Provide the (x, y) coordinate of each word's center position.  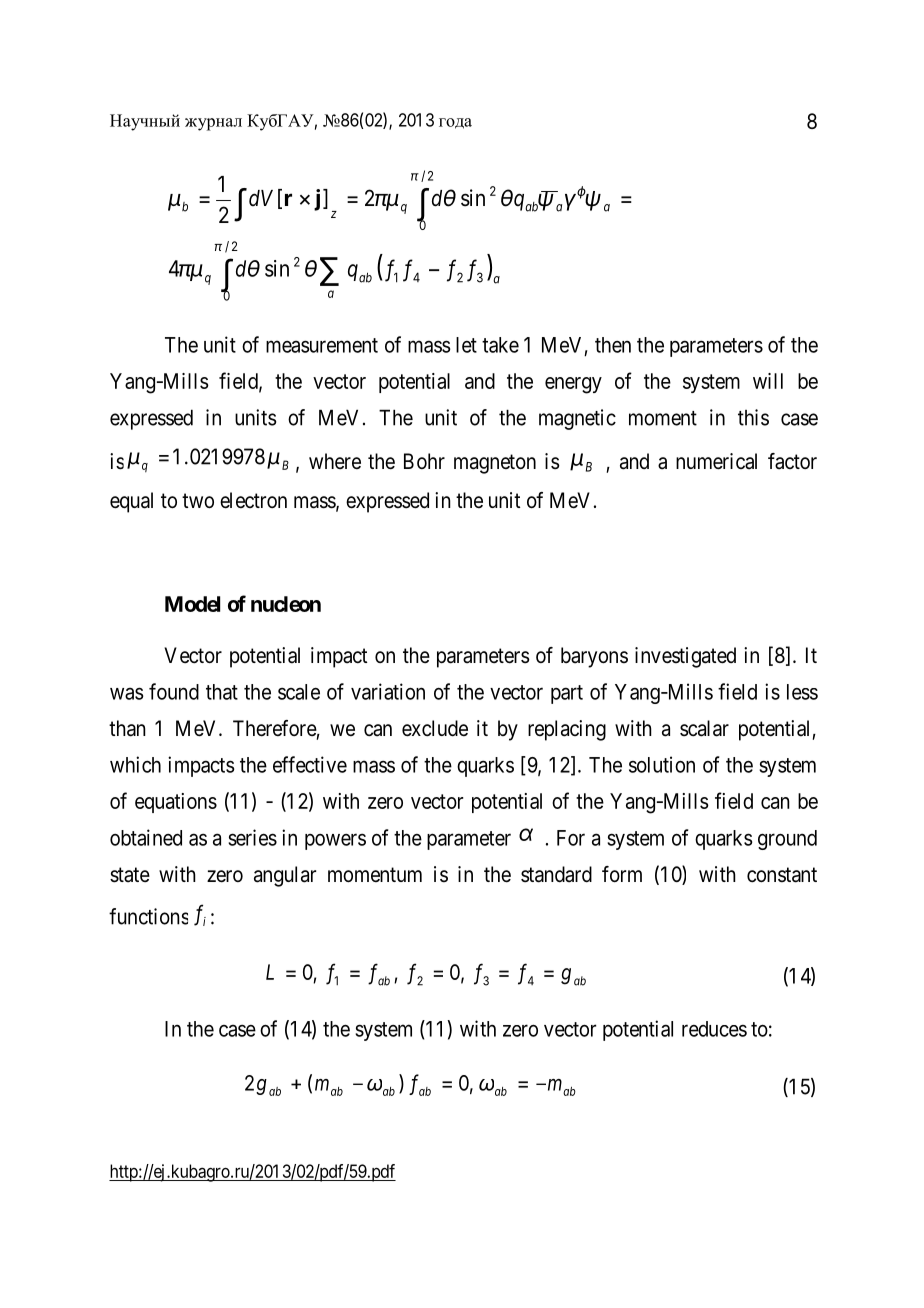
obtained (146, 837)
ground (787, 840)
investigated (685, 657)
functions (148, 916)
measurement (322, 345)
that (222, 692)
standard (556, 874)
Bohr (424, 461)
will (768, 381)
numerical (716, 461)
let (466, 345)
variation (388, 691)
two (198, 501)
